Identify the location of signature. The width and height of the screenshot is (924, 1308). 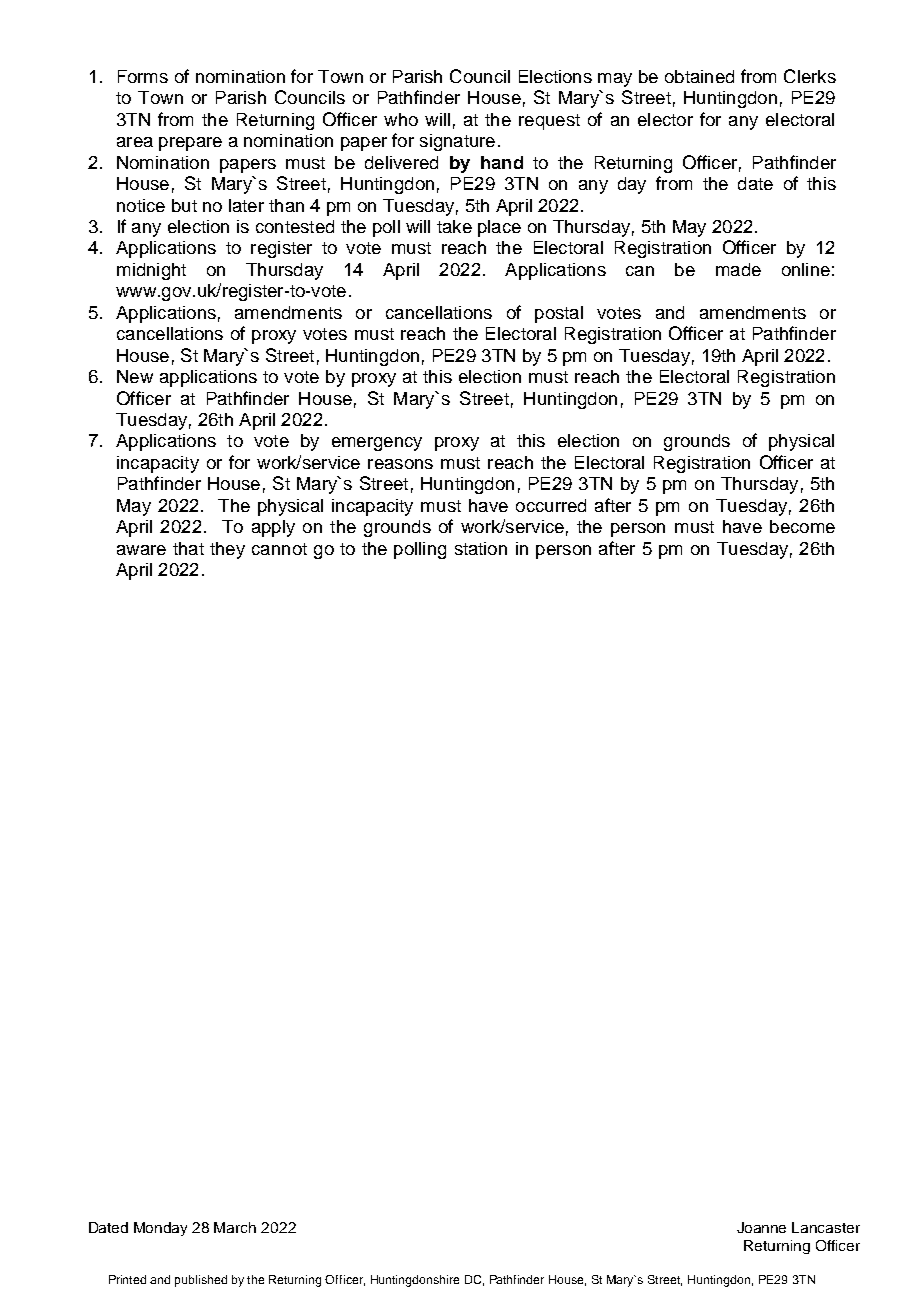
(457, 142).
